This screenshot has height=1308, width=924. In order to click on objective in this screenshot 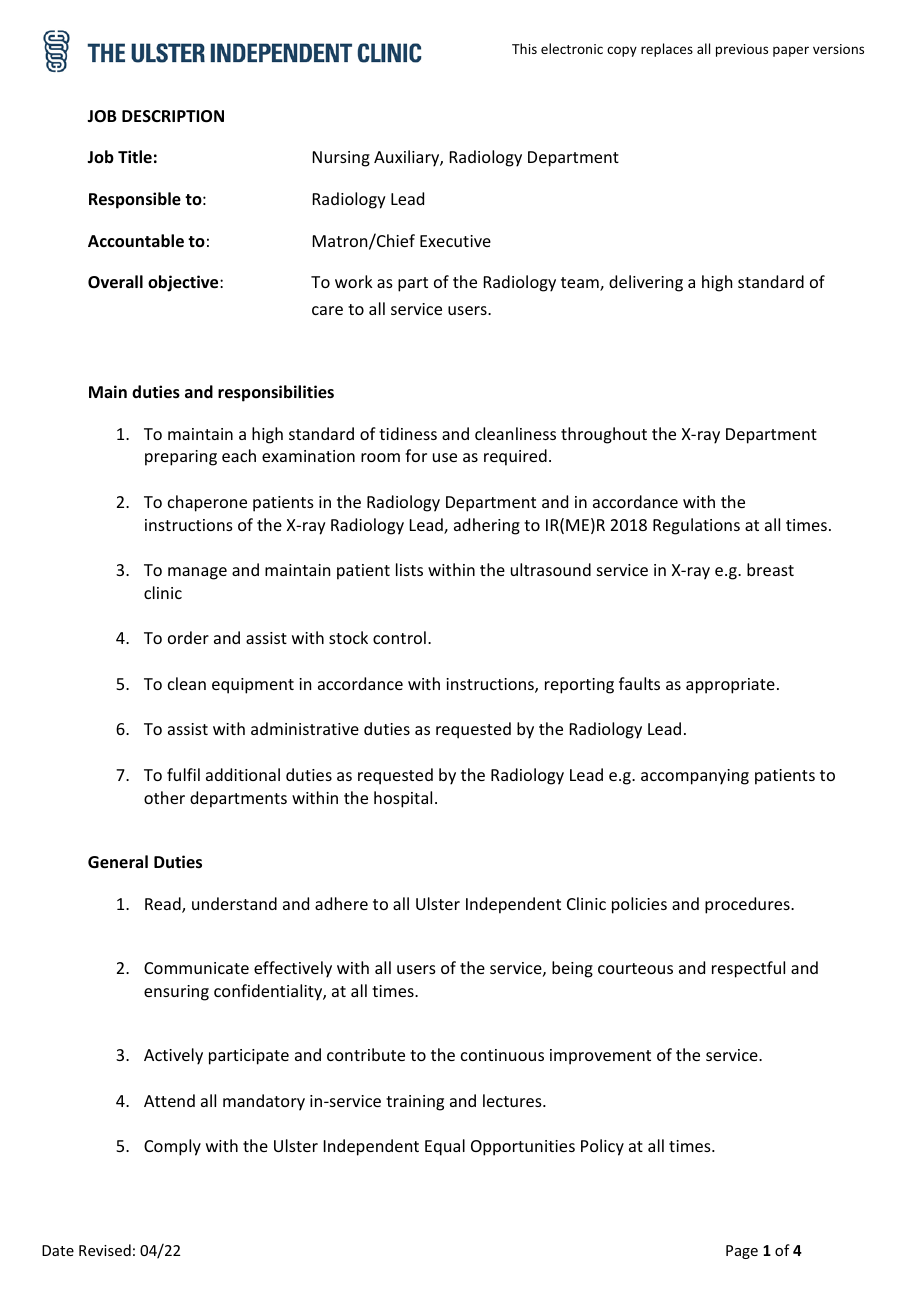, I will do `click(184, 283)`.
